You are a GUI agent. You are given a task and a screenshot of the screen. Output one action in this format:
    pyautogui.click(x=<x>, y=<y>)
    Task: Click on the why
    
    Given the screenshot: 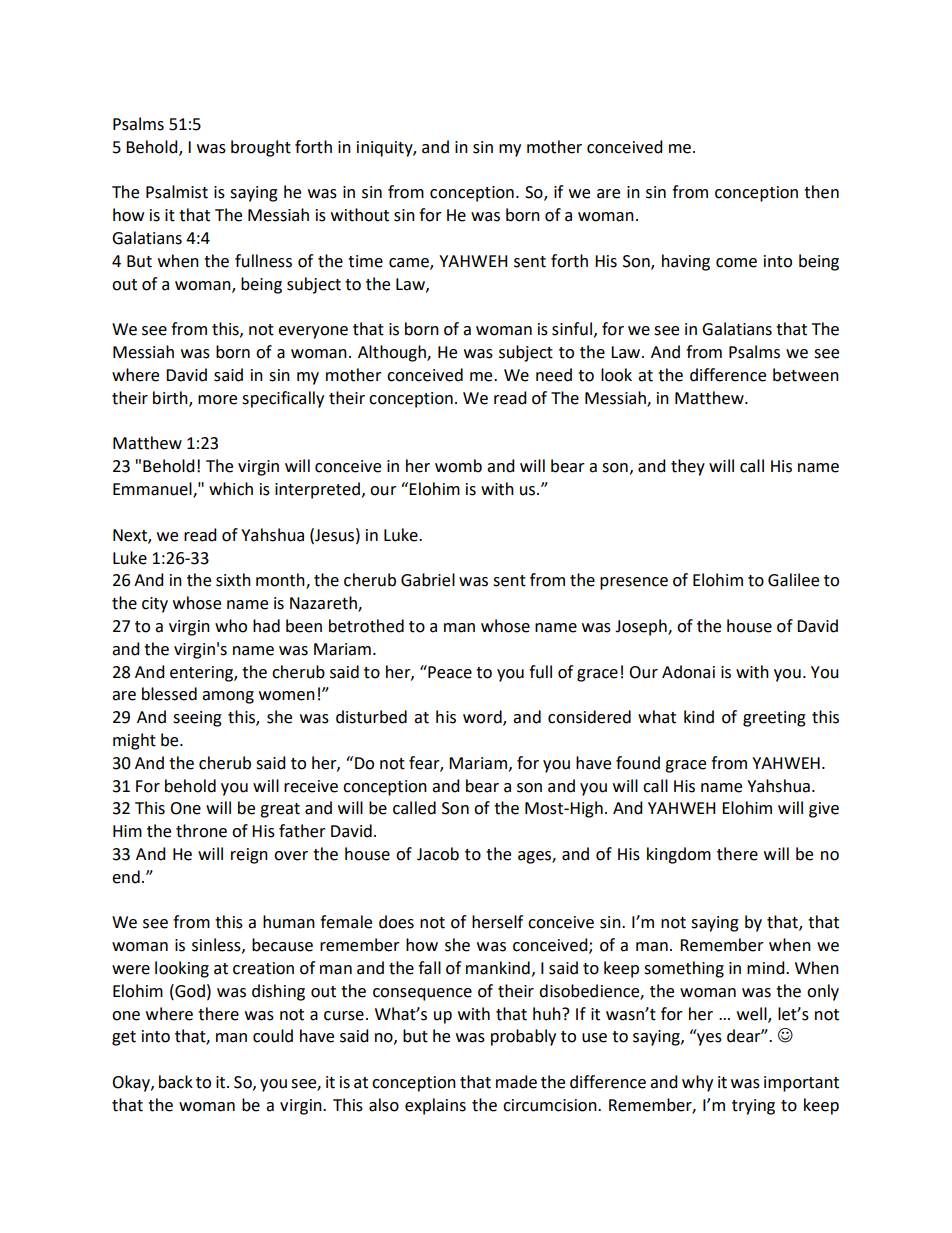 What is the action you would take?
    pyautogui.click(x=697, y=1083)
